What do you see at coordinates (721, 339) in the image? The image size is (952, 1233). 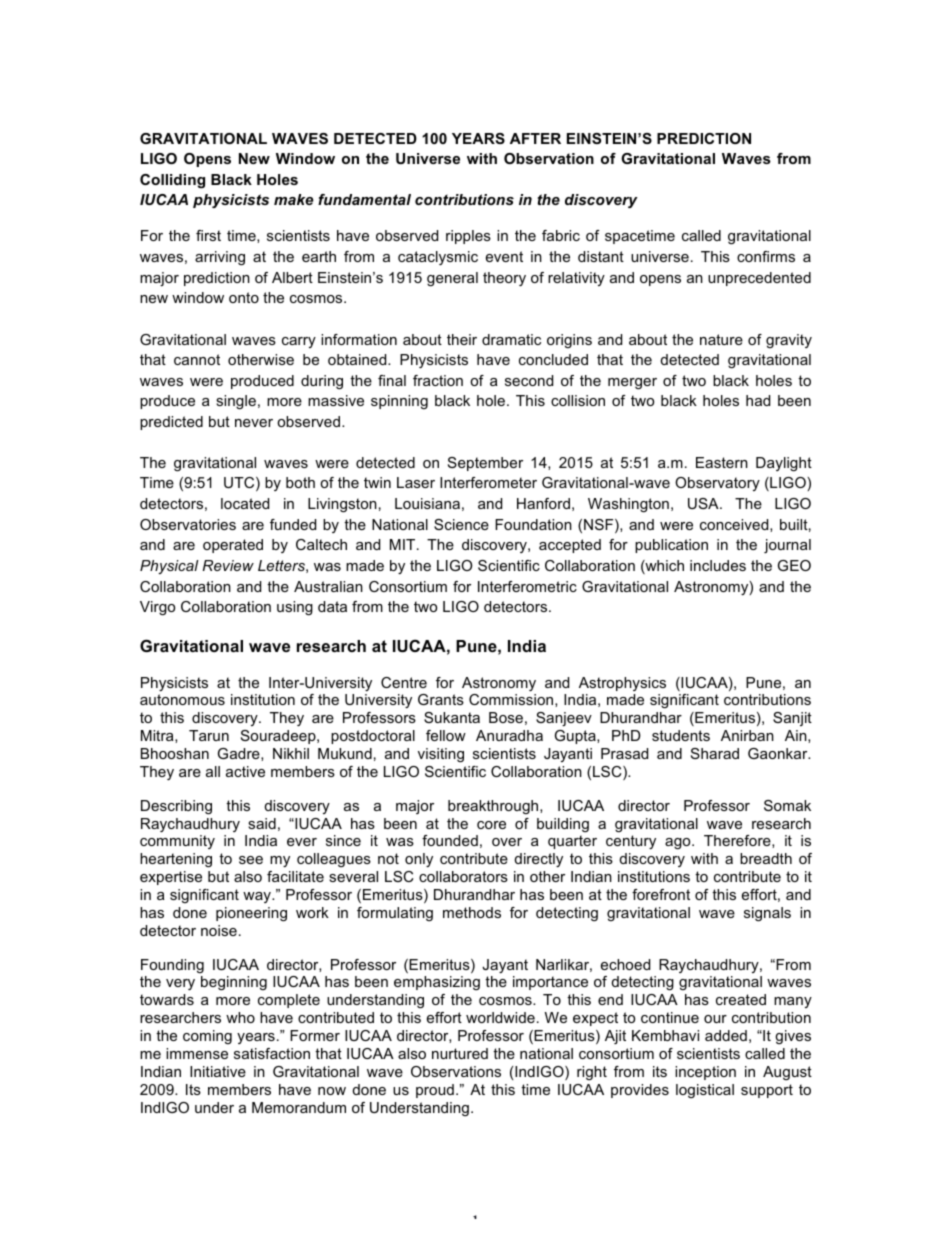 I see `nature` at bounding box center [721, 339].
